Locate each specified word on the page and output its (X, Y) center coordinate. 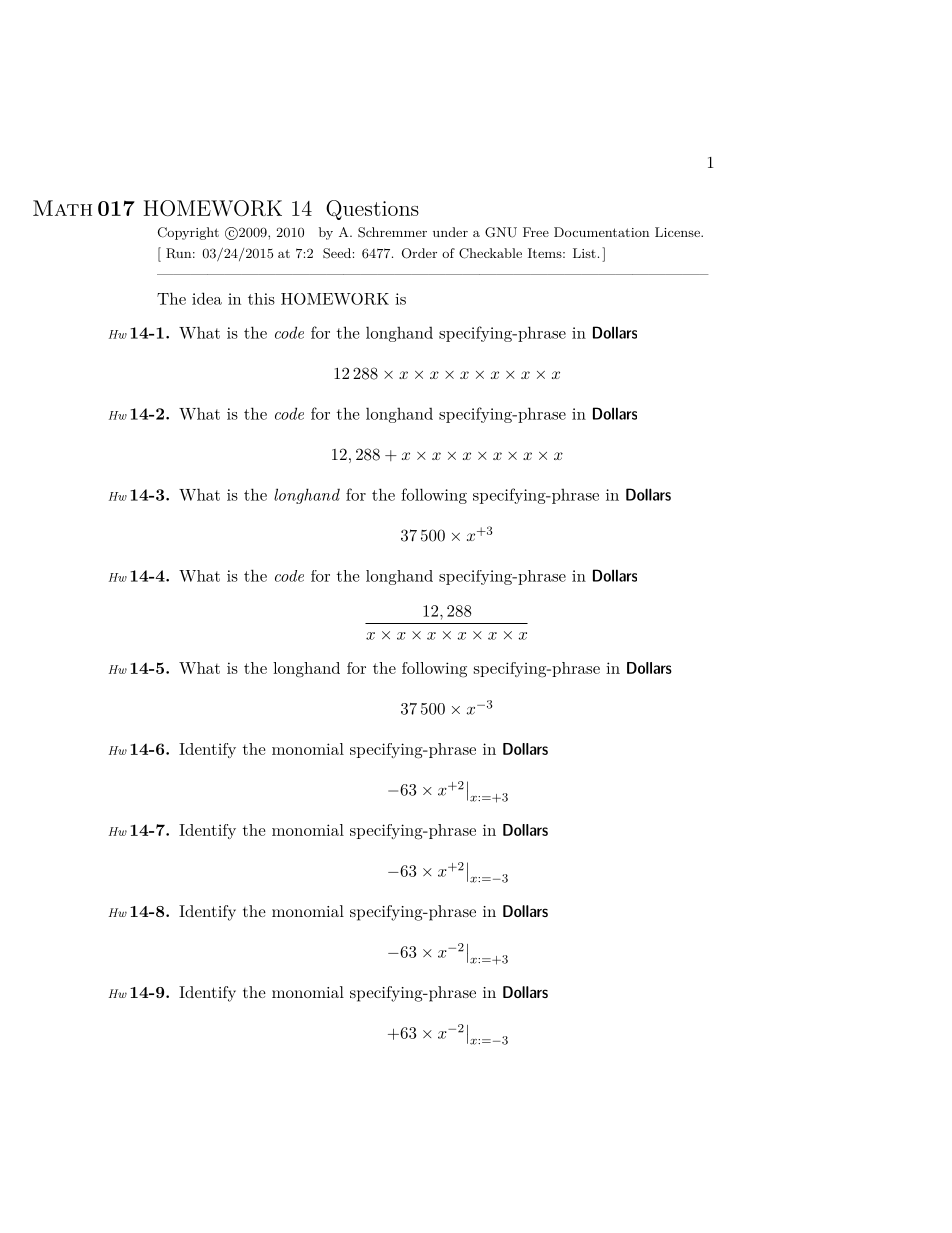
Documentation (601, 232)
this (261, 299)
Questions (372, 210)
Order (419, 253)
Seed (337, 253)
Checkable (490, 253)
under (450, 232)
